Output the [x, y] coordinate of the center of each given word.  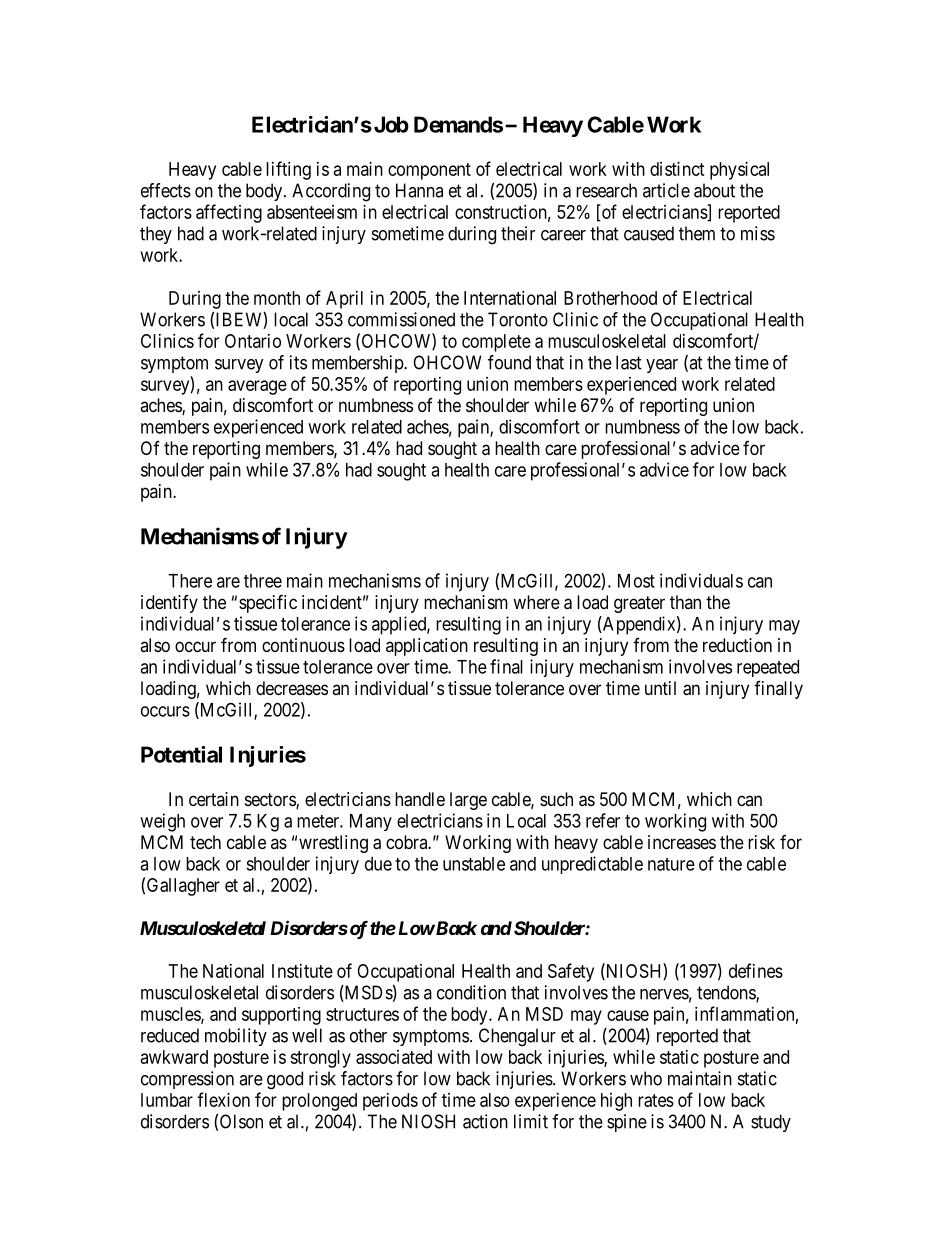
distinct [677, 169]
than [685, 602]
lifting [288, 170]
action [485, 1121]
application [427, 647]
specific [268, 603]
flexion [223, 1099]
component [429, 171]
